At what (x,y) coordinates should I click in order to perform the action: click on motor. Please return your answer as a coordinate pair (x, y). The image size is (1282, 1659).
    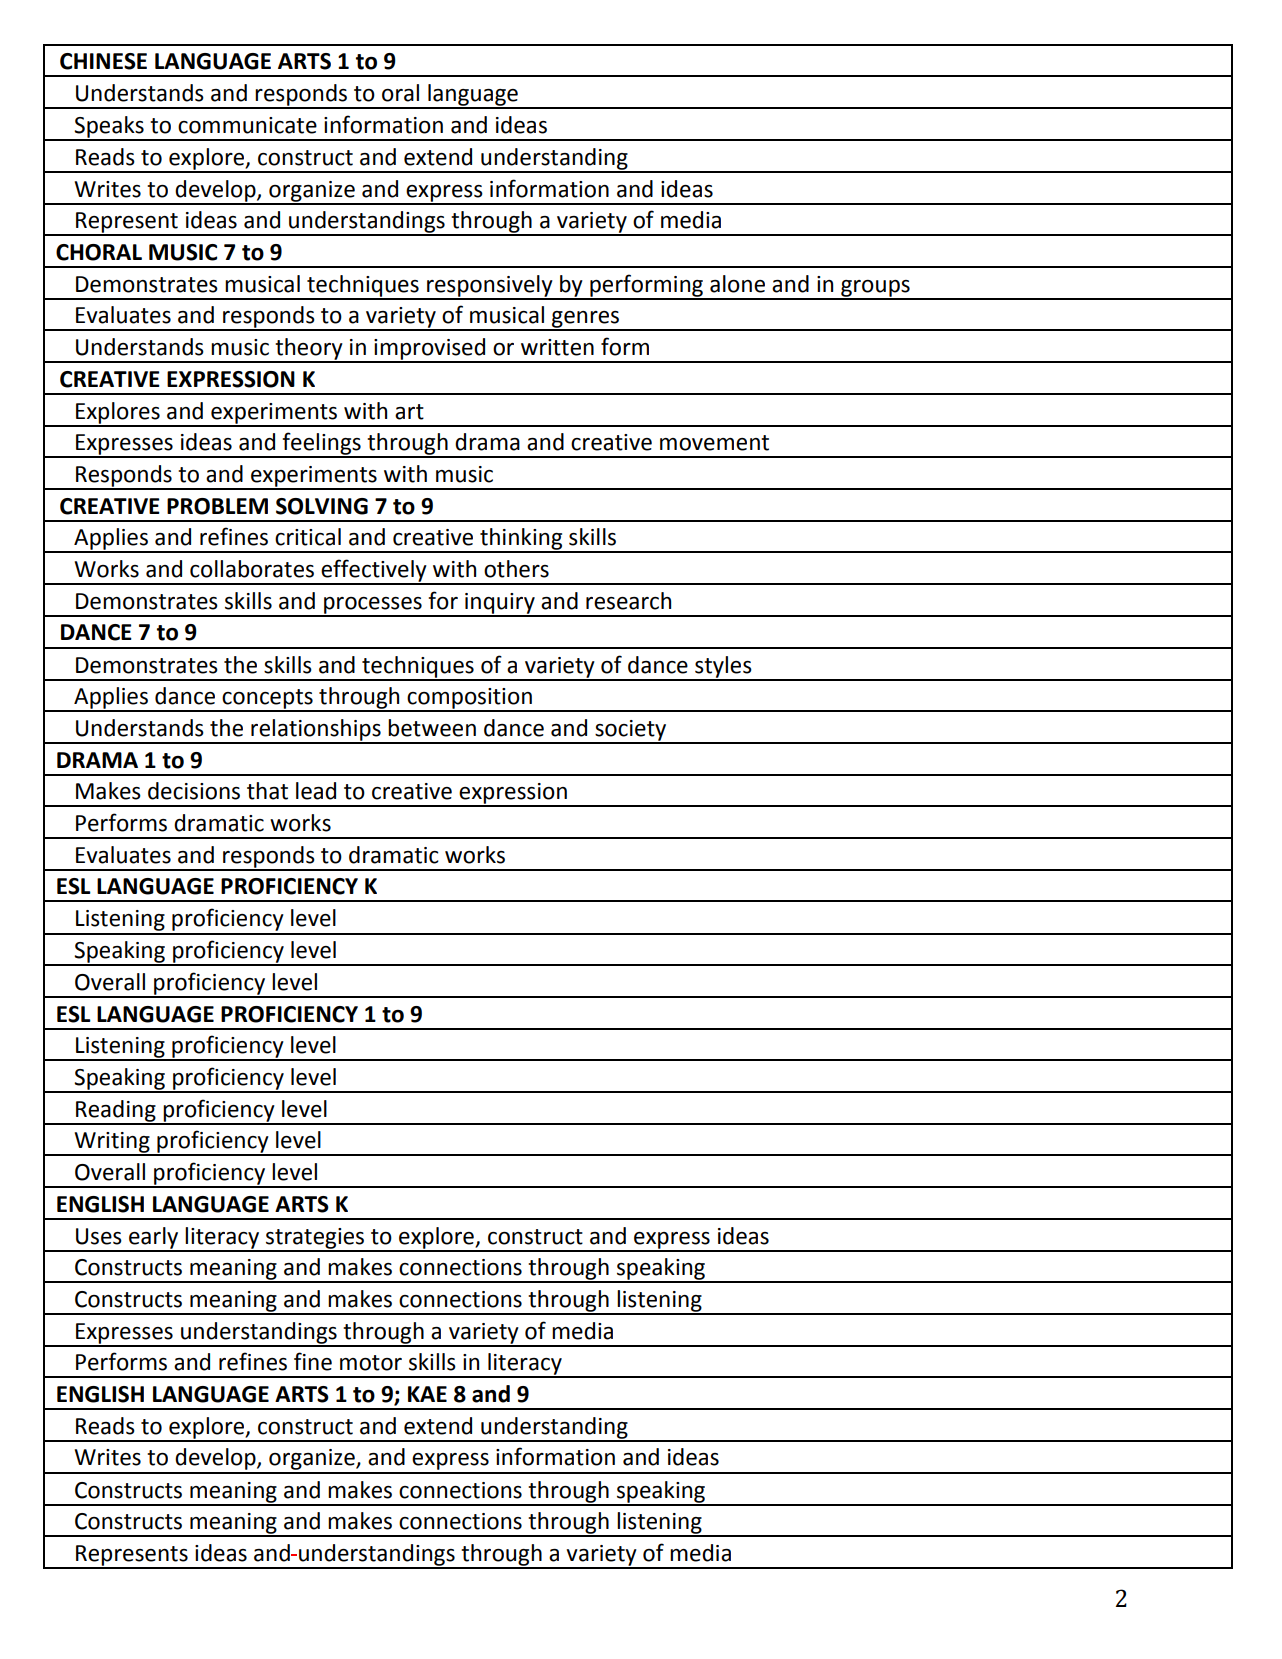
    Looking at the image, I should click on (371, 1363).
